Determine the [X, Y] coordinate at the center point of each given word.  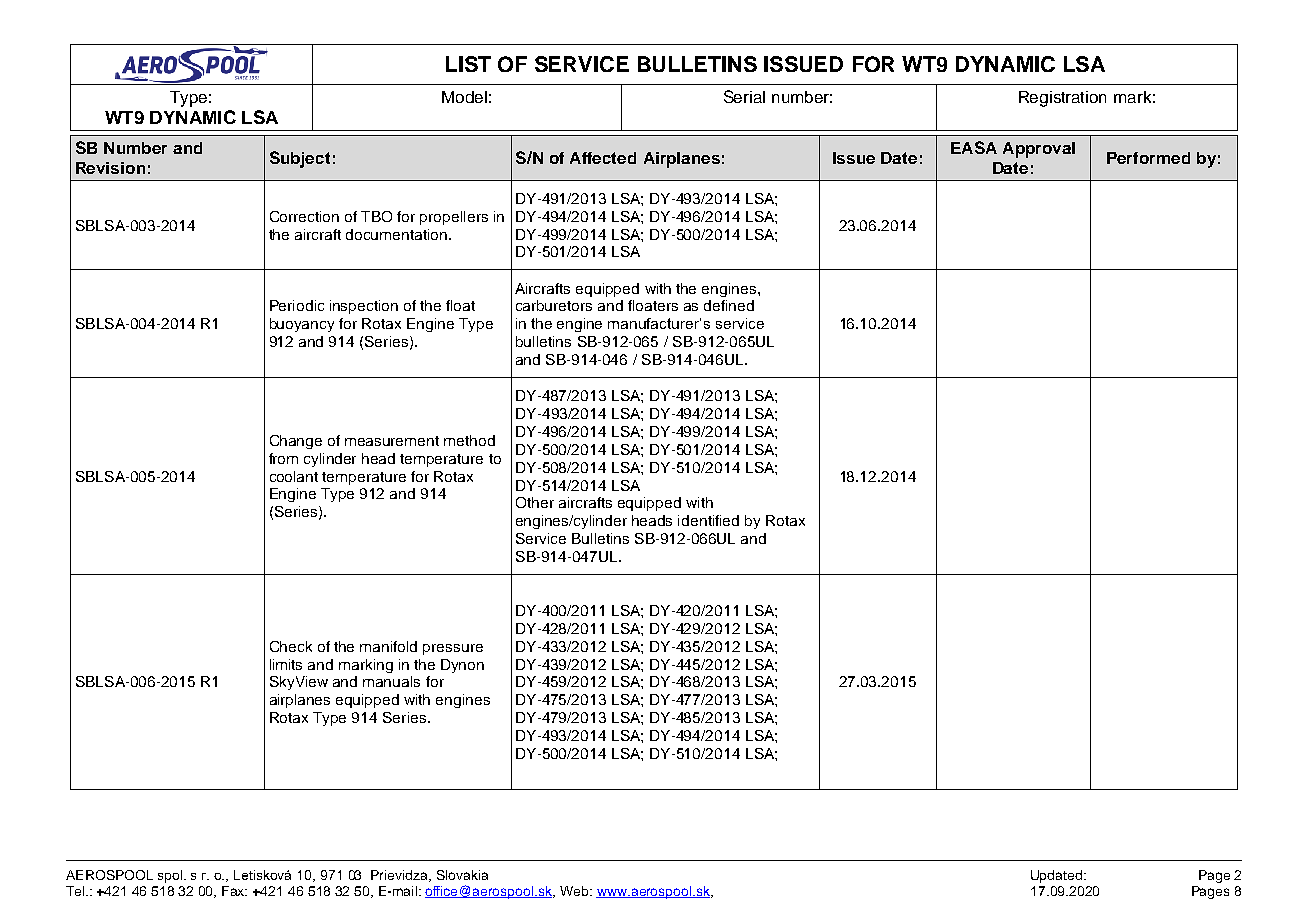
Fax [234, 891]
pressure [453, 649]
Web [575, 891]
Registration [1062, 99]
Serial [744, 96]
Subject [300, 159]
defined [729, 305]
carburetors [554, 305]
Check [291, 646]
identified [708, 520]
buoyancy [302, 325]
